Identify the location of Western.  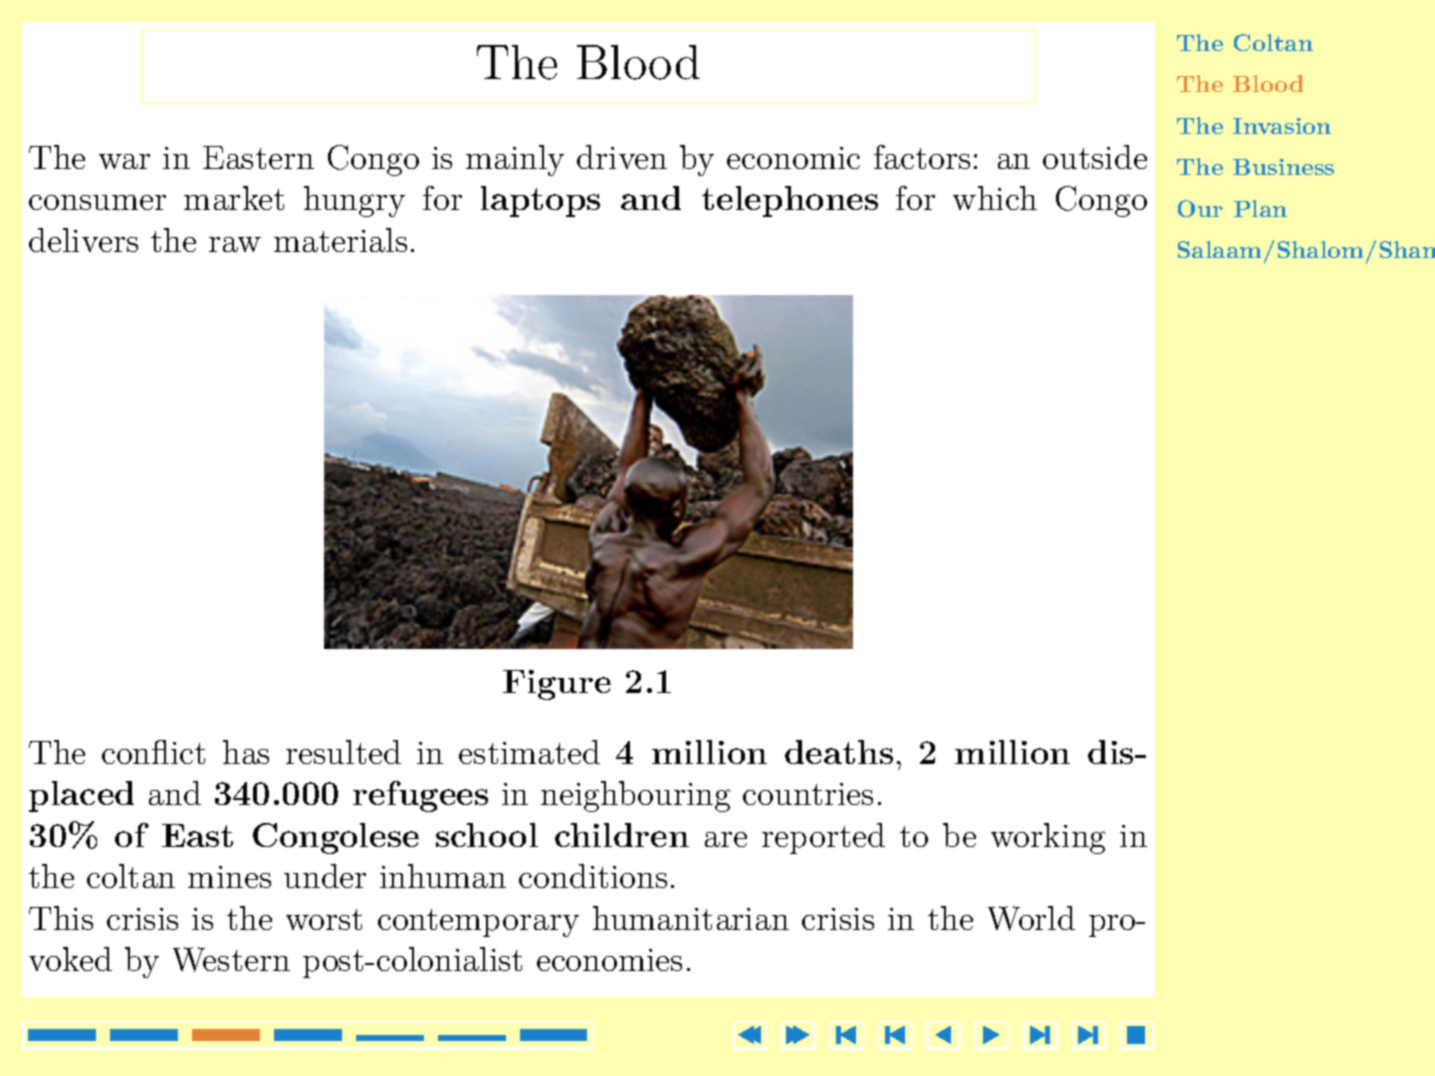
(231, 959).
